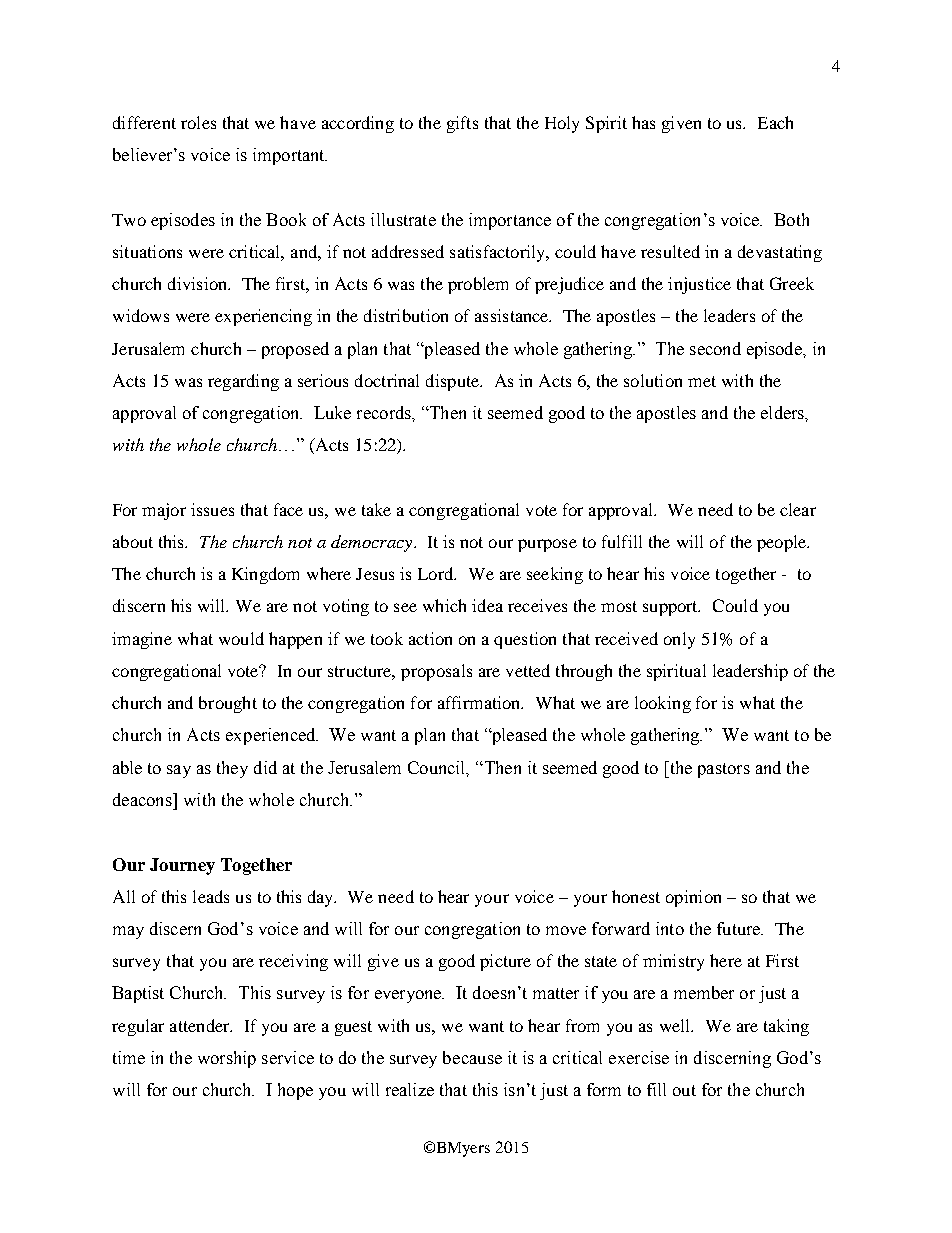 The height and width of the screenshot is (1233, 952). Describe the element at coordinates (454, 382) in the screenshot. I see `dispute` at that location.
